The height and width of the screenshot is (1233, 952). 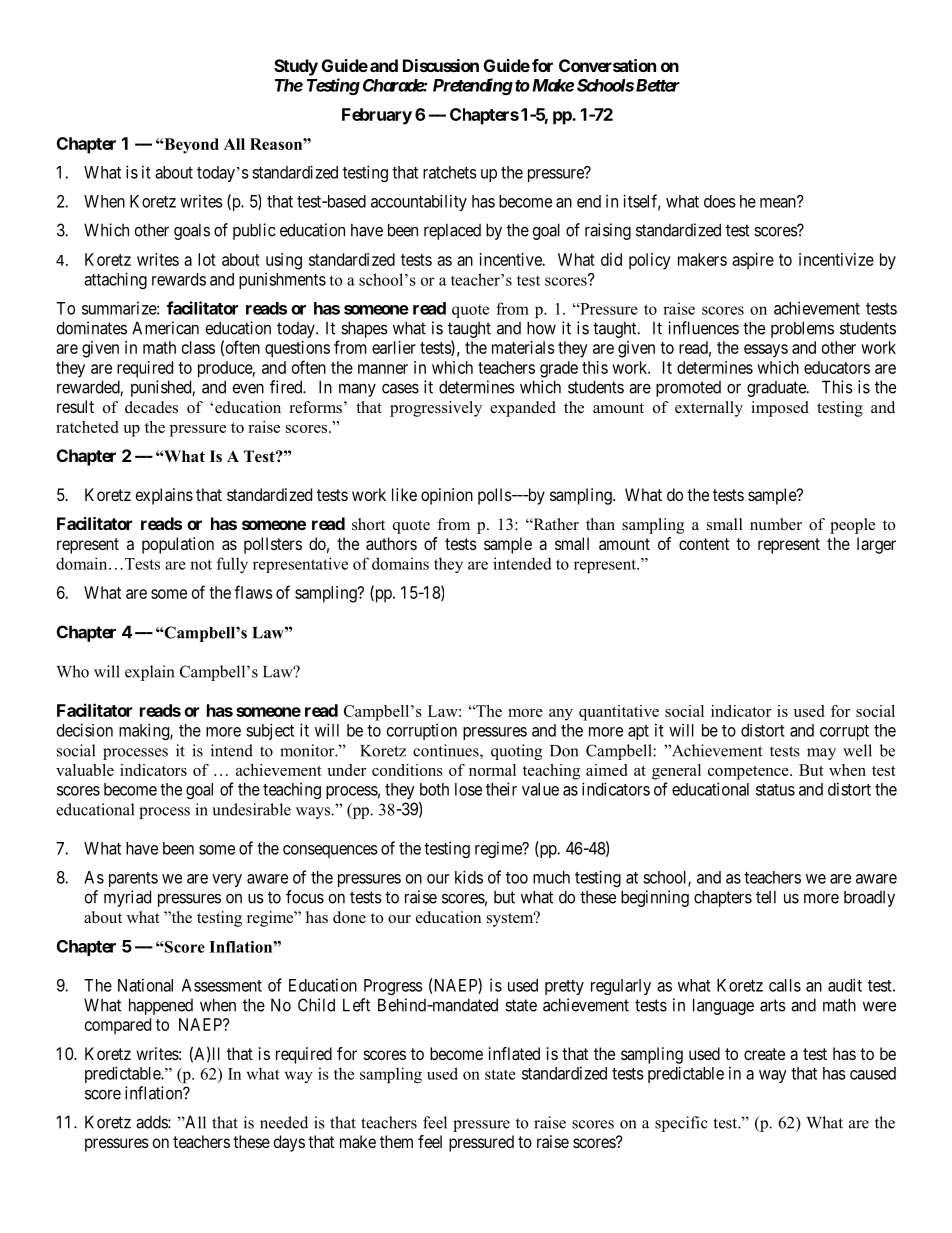 I want to click on needed, so click(x=284, y=1122).
